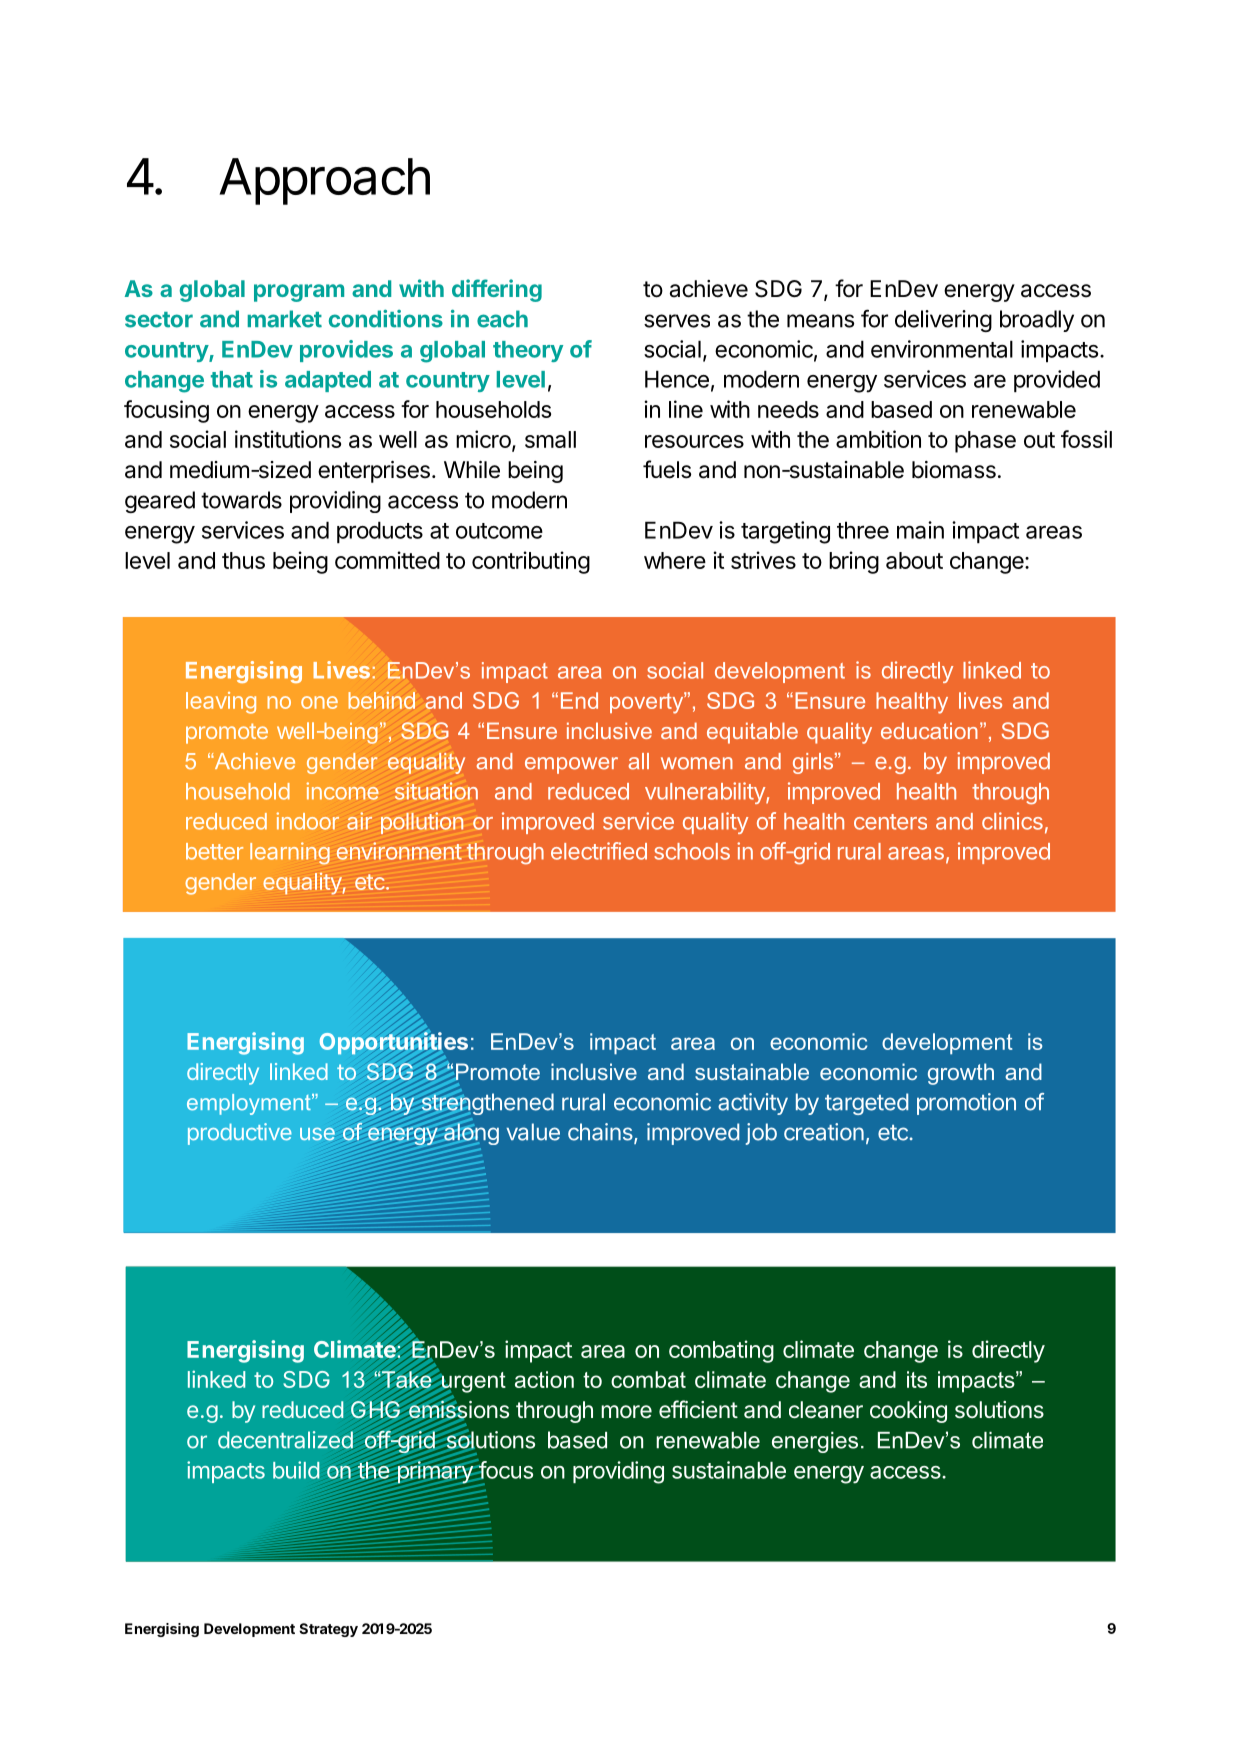 This screenshot has height=1752, width=1239. Describe the element at coordinates (328, 1630) in the screenshot. I see `Strategy` at that location.
